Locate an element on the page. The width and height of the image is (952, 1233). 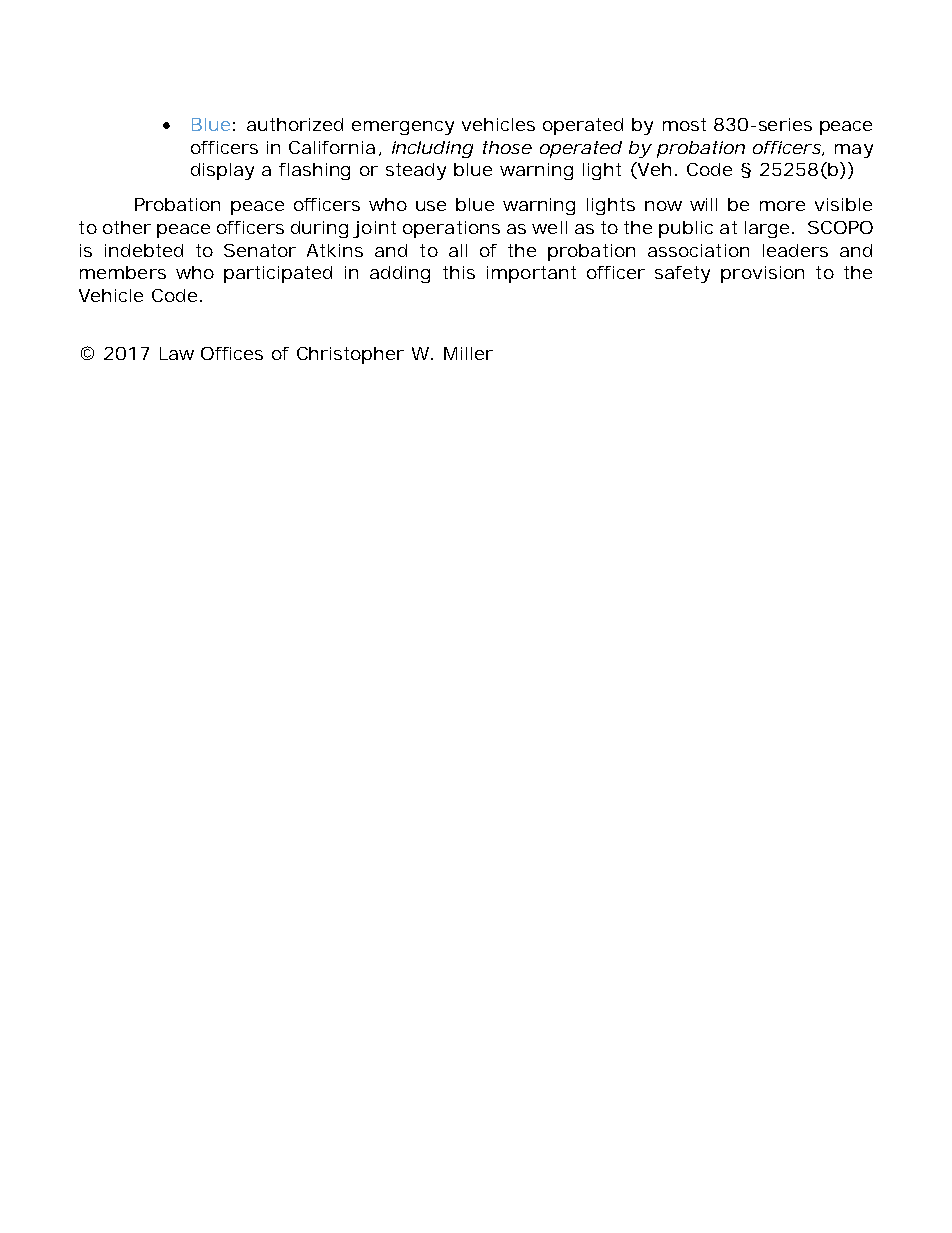
authorized is located at coordinates (295, 124).
